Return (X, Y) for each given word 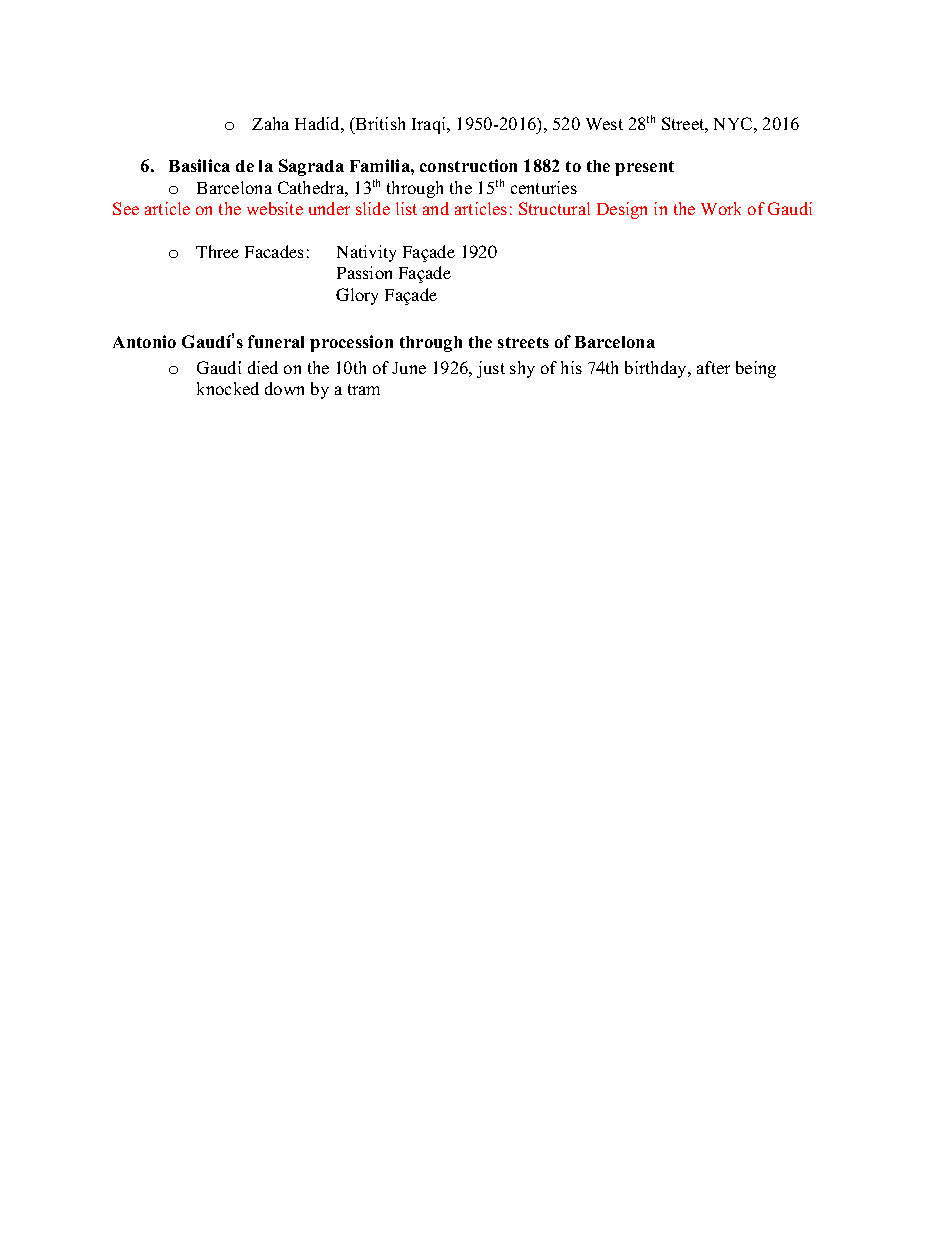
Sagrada (311, 167)
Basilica (199, 165)
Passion (364, 272)
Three (217, 251)
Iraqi (430, 125)
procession (351, 343)
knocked (228, 388)
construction (468, 165)
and (436, 208)
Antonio (144, 341)
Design (622, 210)
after (713, 367)
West (604, 124)
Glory (357, 296)
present (644, 168)
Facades (274, 251)
